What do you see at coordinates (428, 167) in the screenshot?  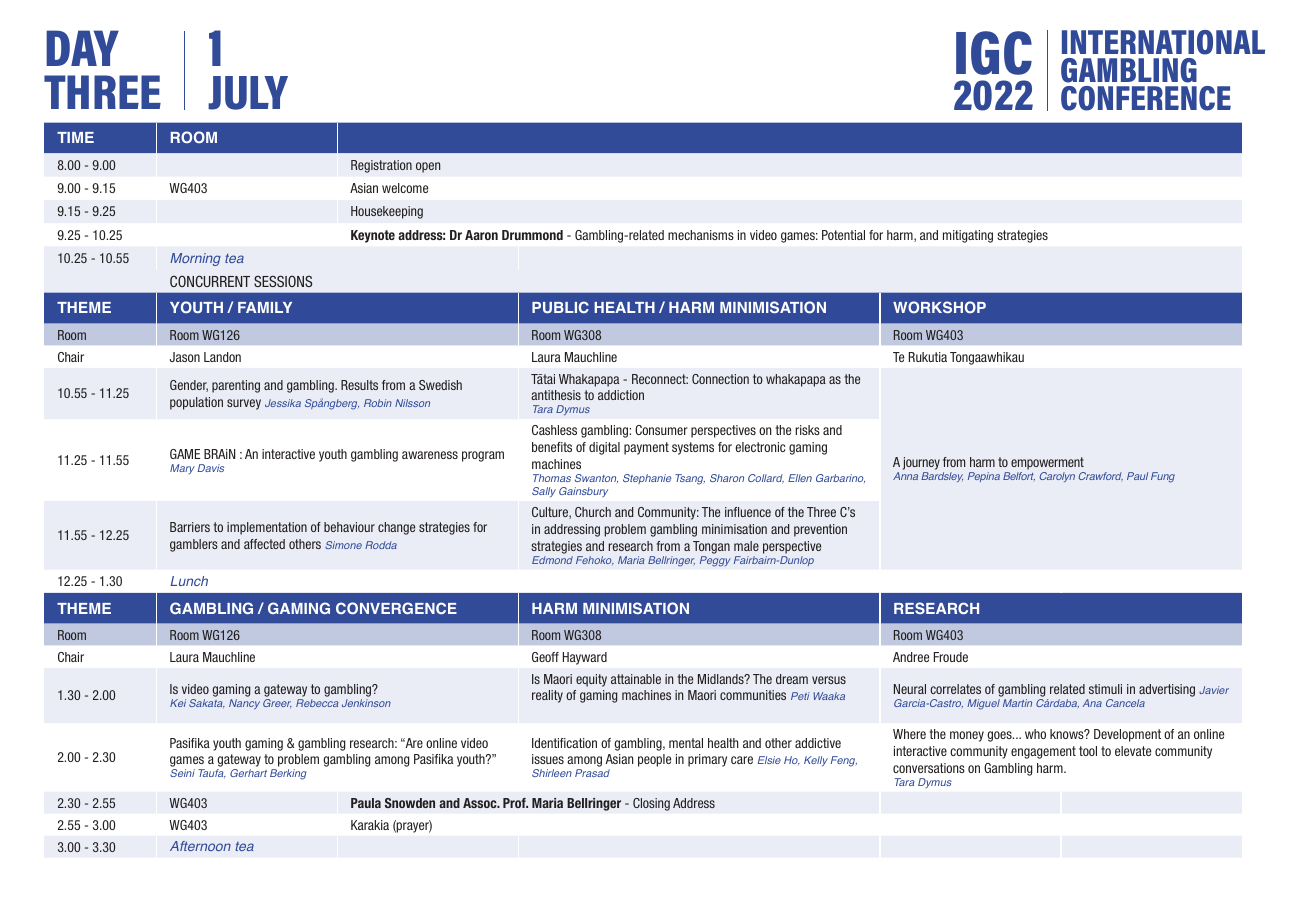 I see `open` at bounding box center [428, 167].
